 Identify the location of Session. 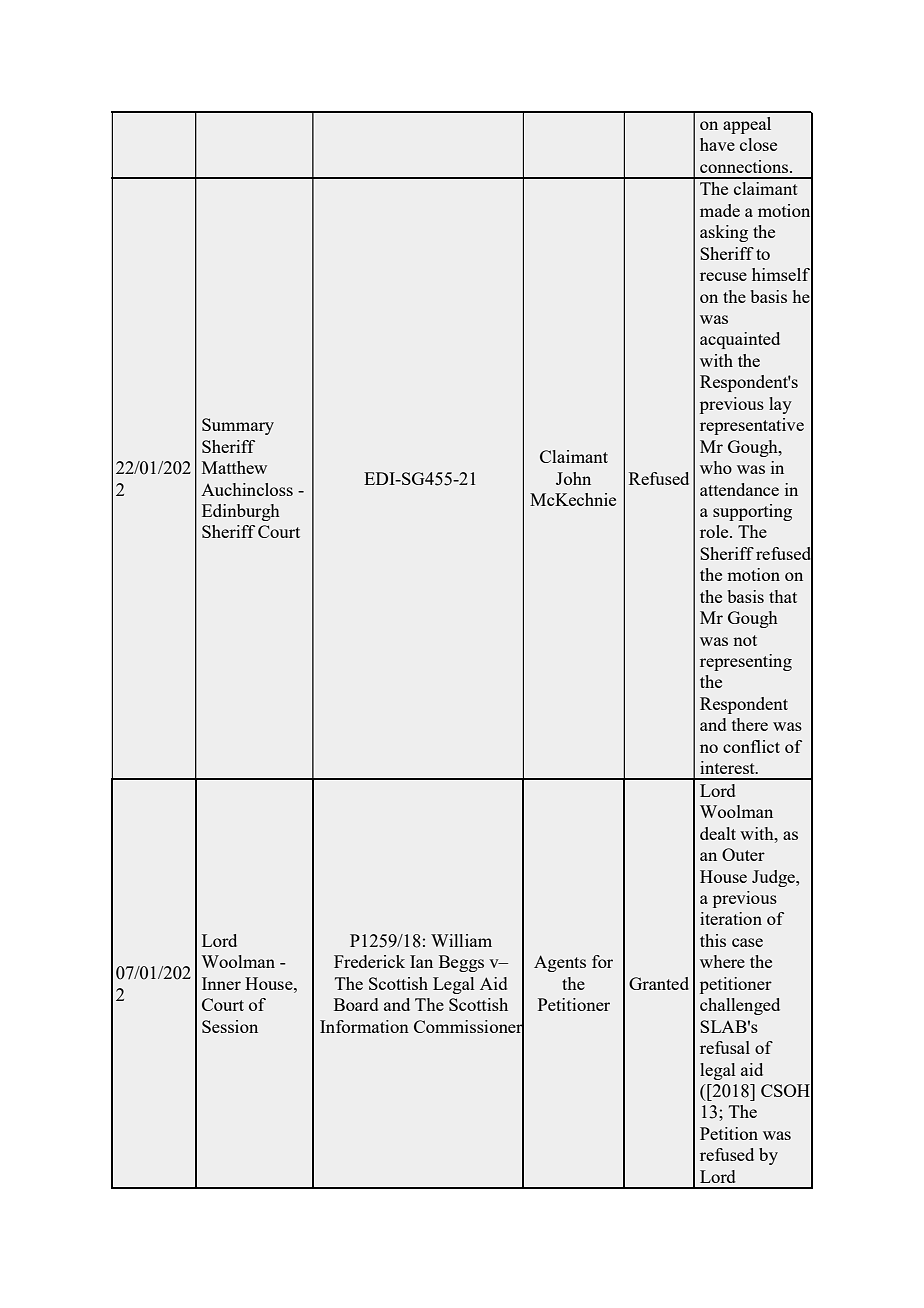
(230, 1026).
